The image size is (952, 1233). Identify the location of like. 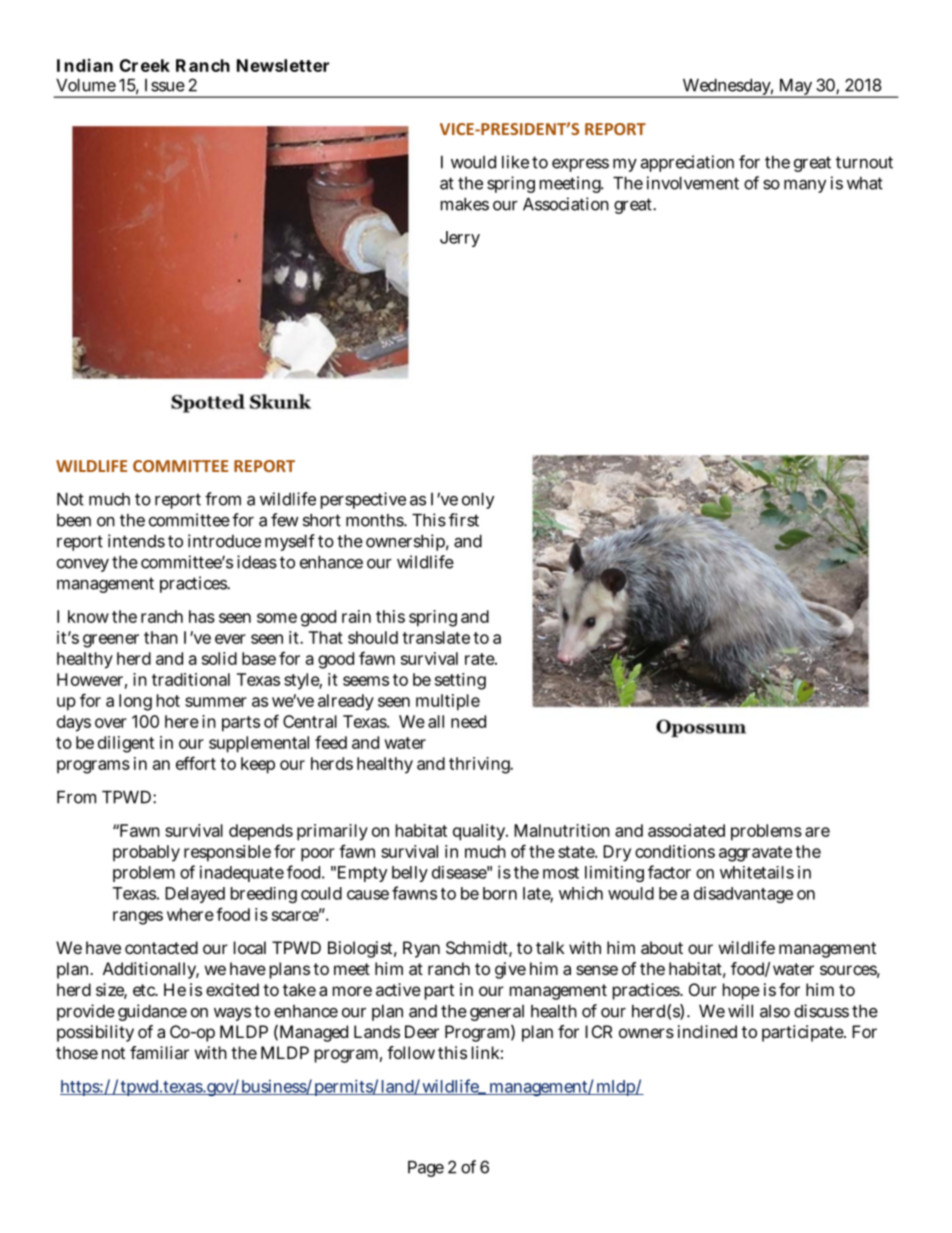
(515, 162).
